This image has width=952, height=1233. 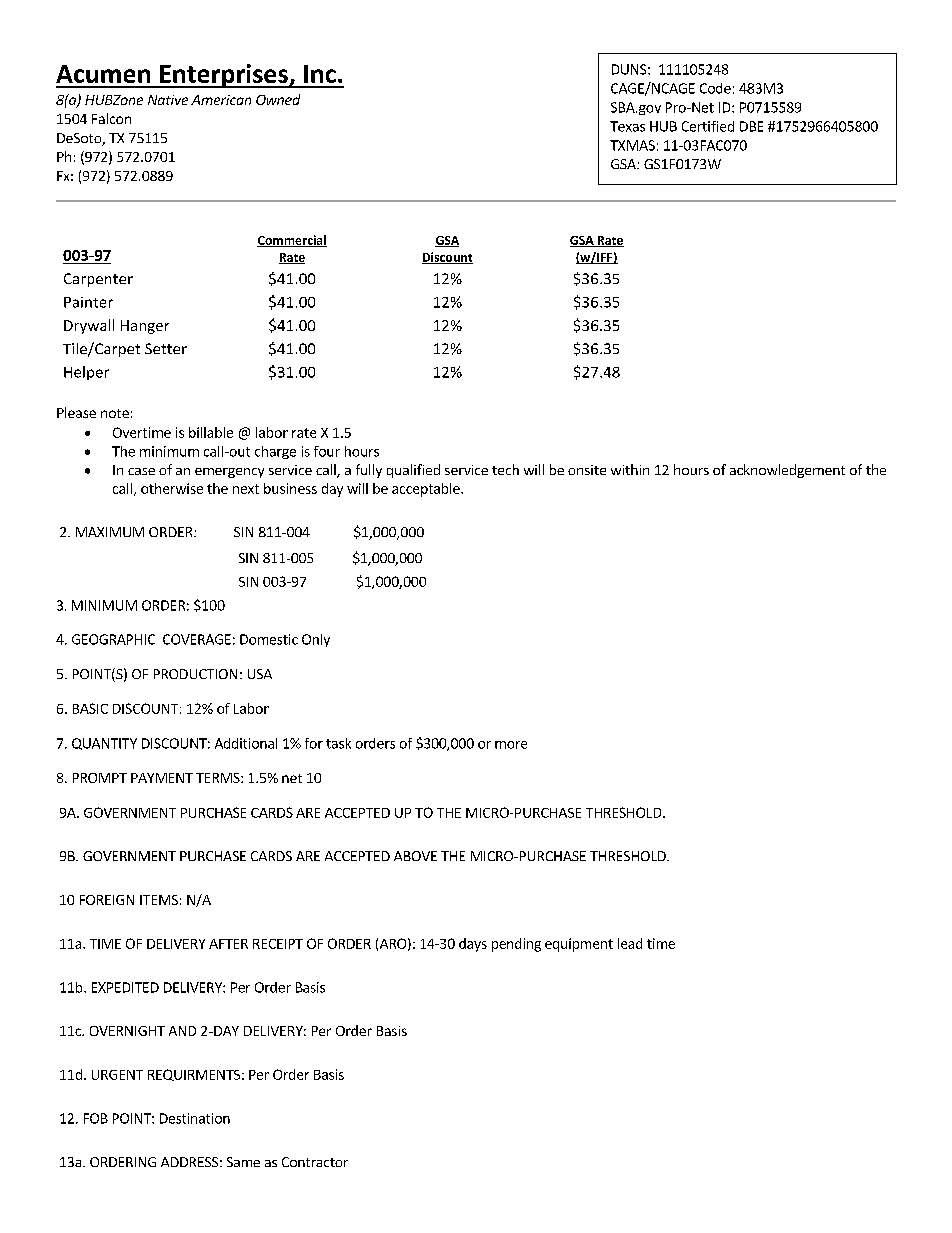 I want to click on Destination, so click(x=195, y=1118).
